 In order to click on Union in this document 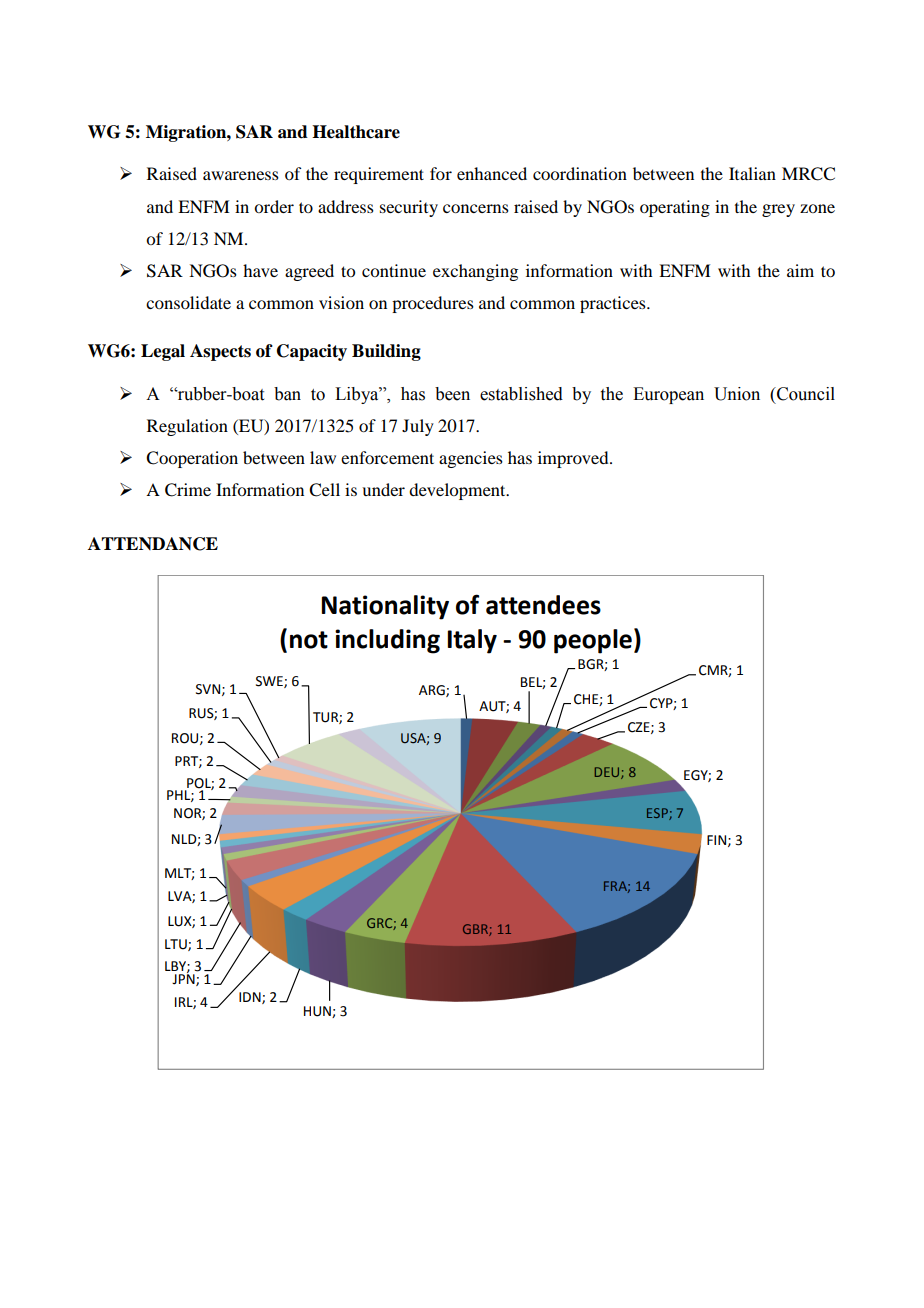, I will do `click(737, 394)`.
